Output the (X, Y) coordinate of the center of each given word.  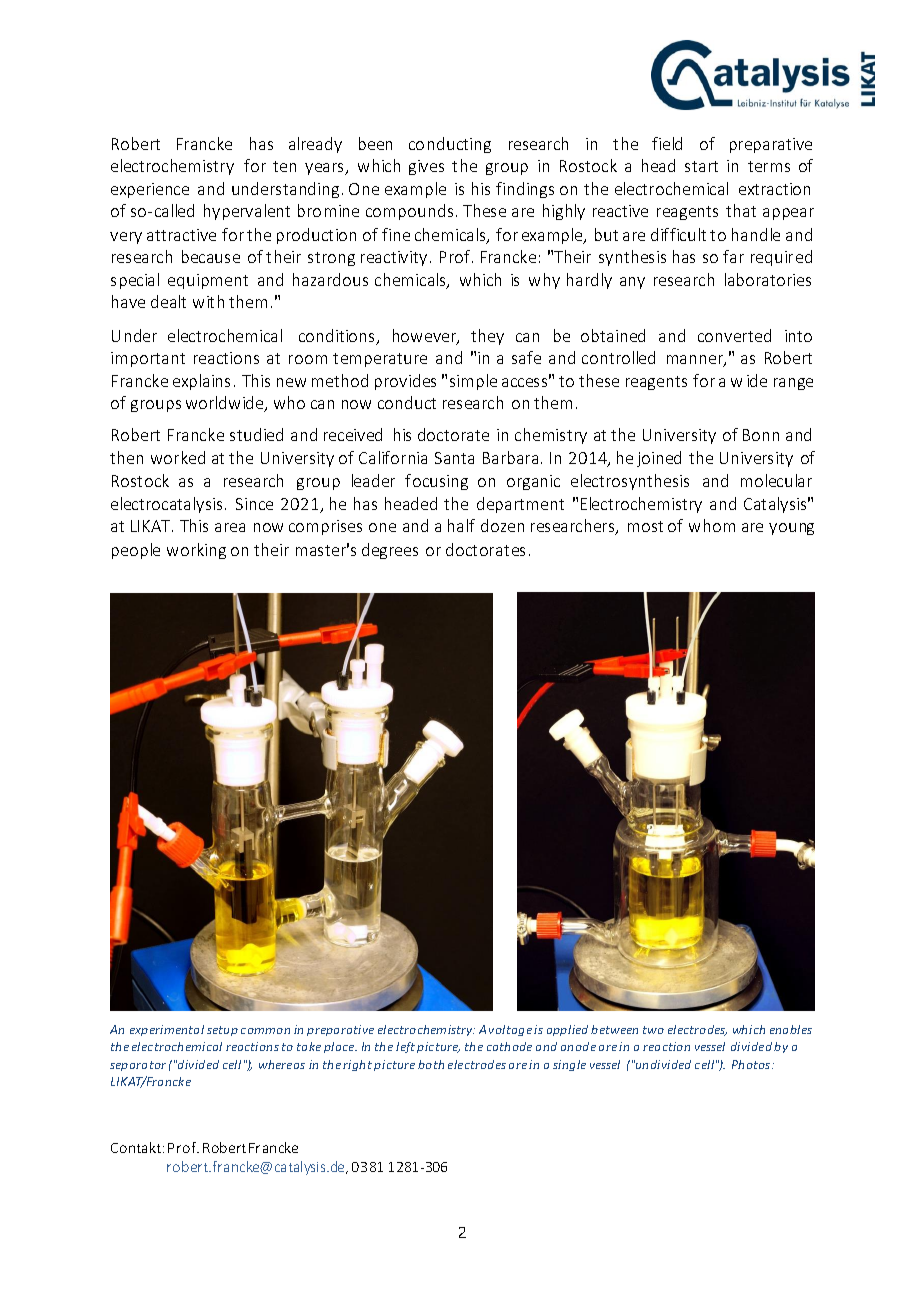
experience (150, 190)
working (196, 551)
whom (712, 525)
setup (222, 1031)
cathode (509, 1046)
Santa (454, 458)
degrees (390, 551)
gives (426, 167)
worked (178, 457)
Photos (752, 1064)
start (701, 166)
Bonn (761, 435)
